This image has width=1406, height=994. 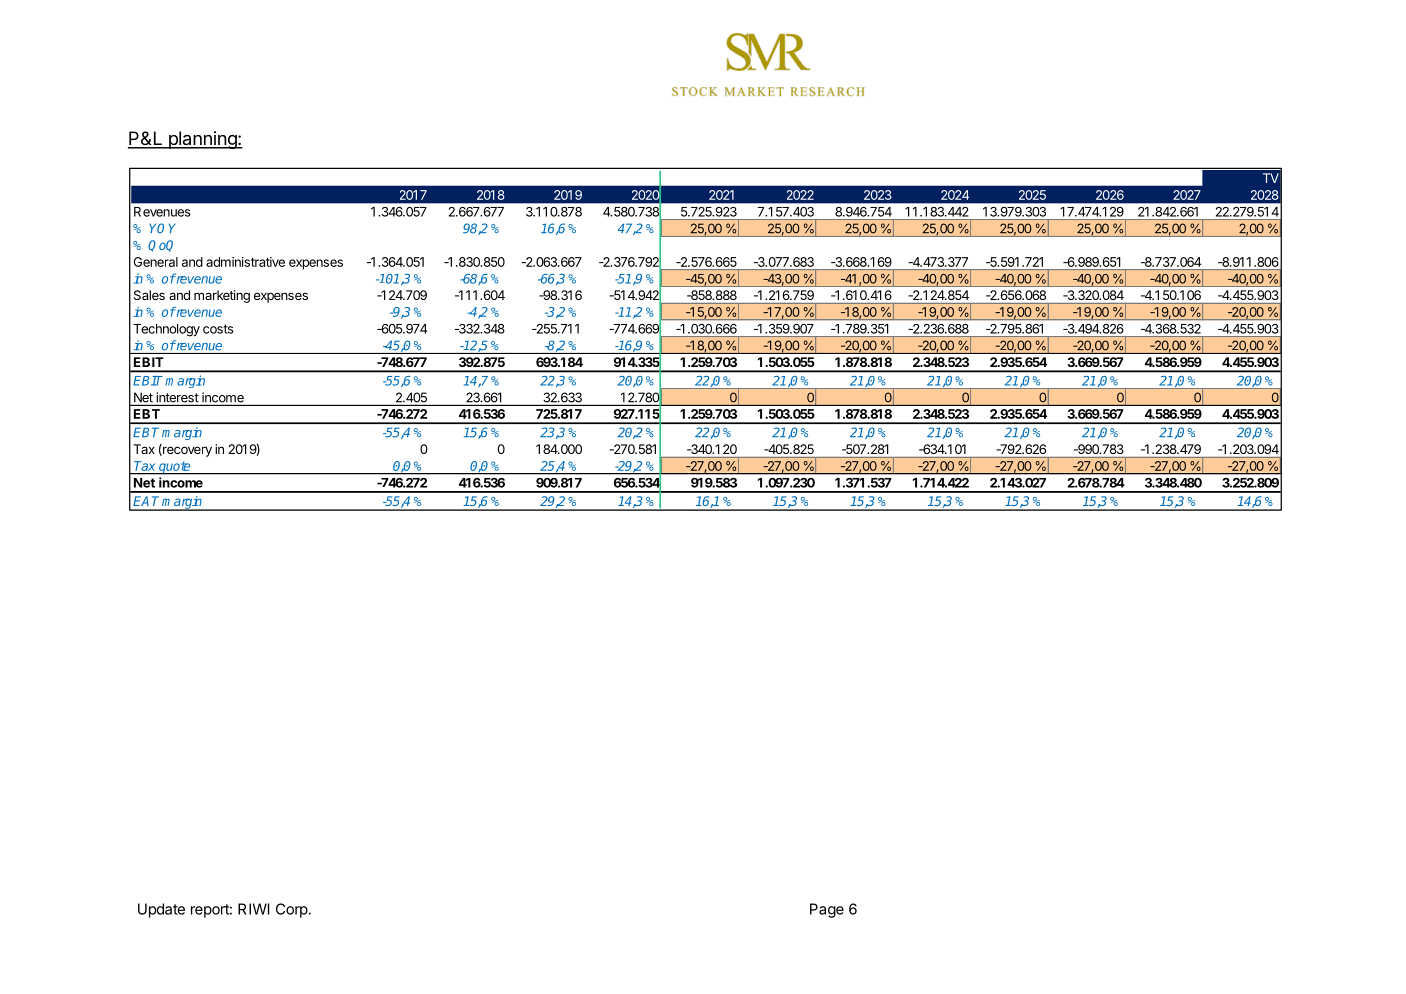 What do you see at coordinates (222, 296) in the image?
I see `marketing` at bounding box center [222, 296].
